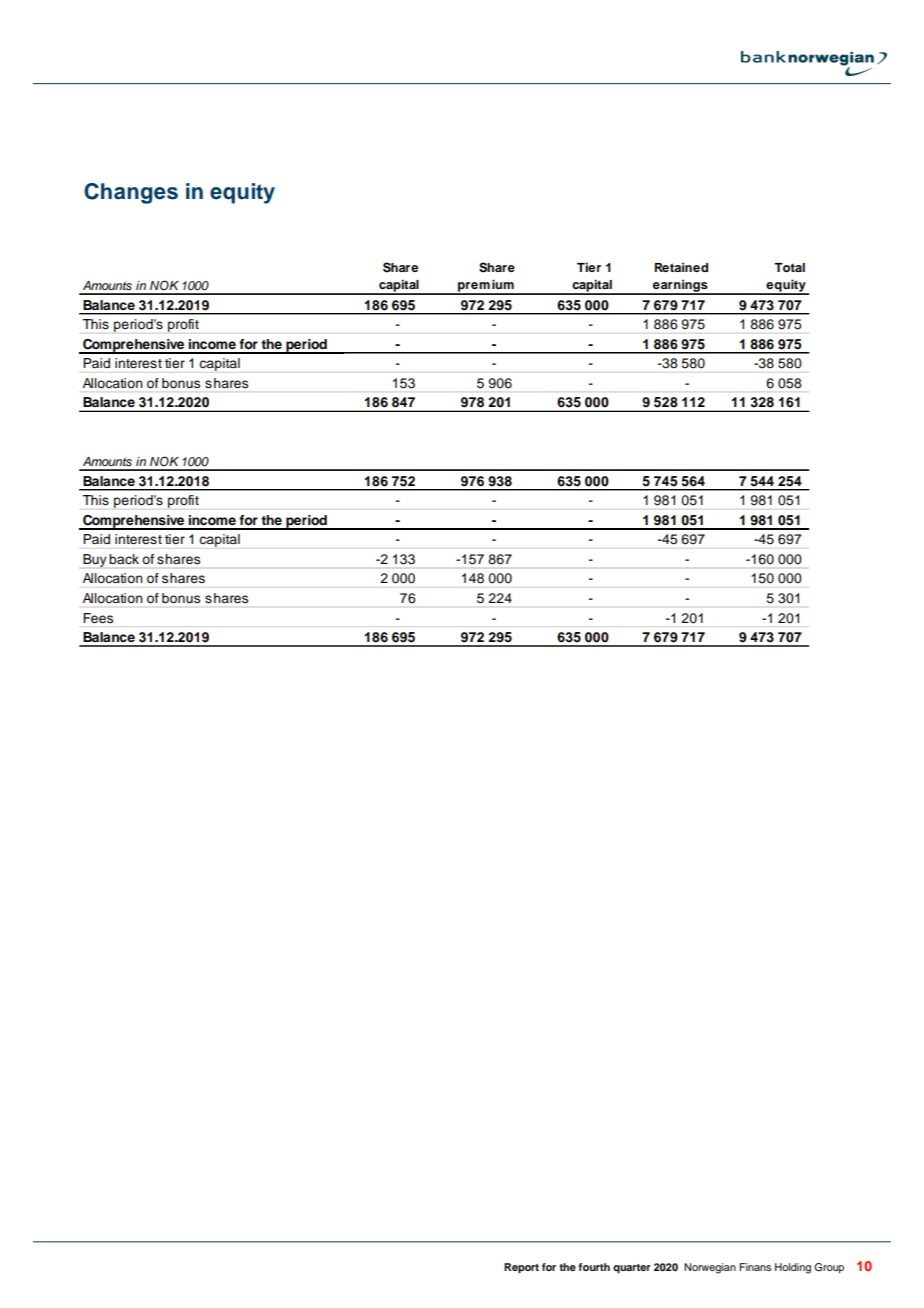 The image size is (924, 1308). I want to click on Report, so click(521, 1268).
